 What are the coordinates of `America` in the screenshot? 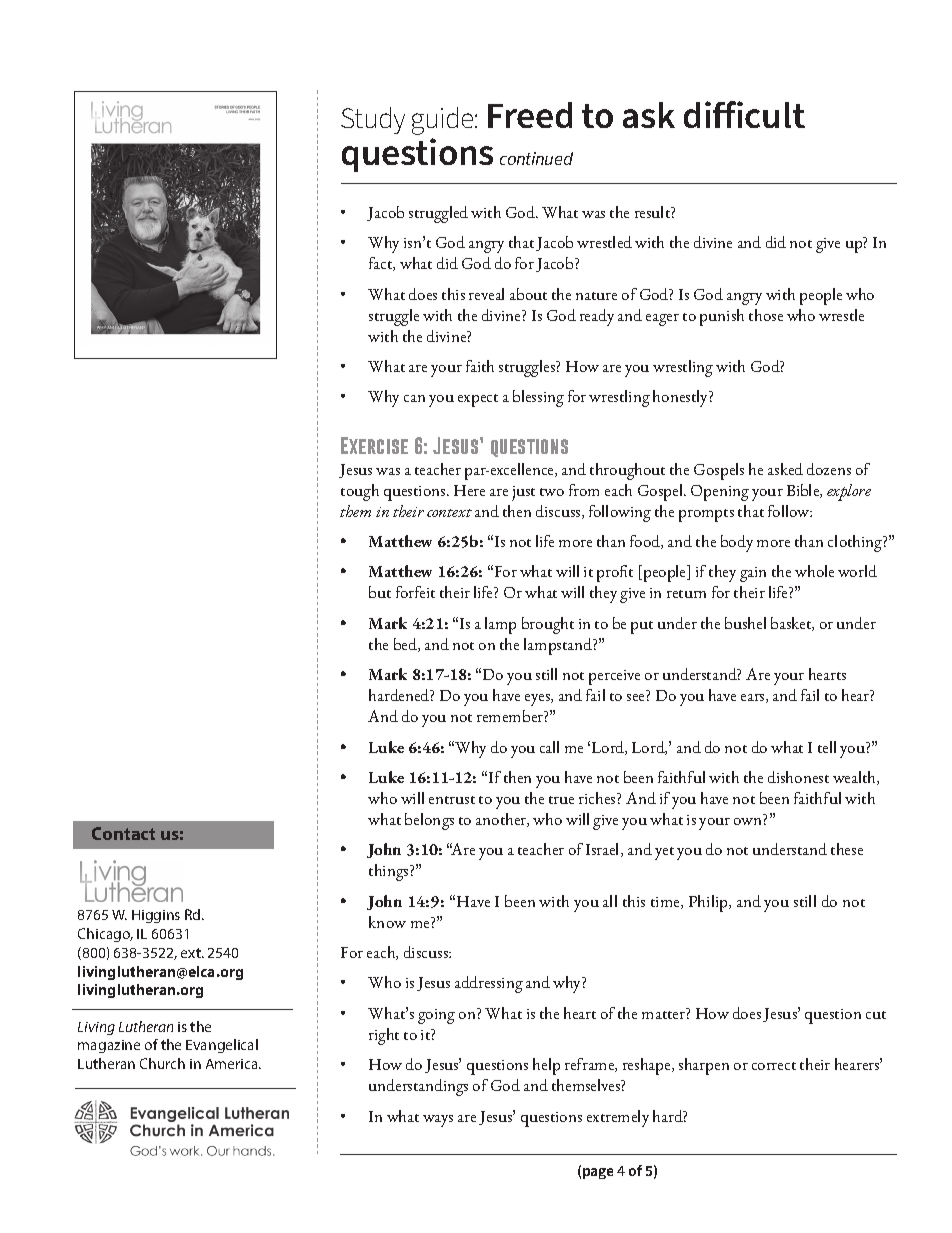 It's located at (233, 1064).
